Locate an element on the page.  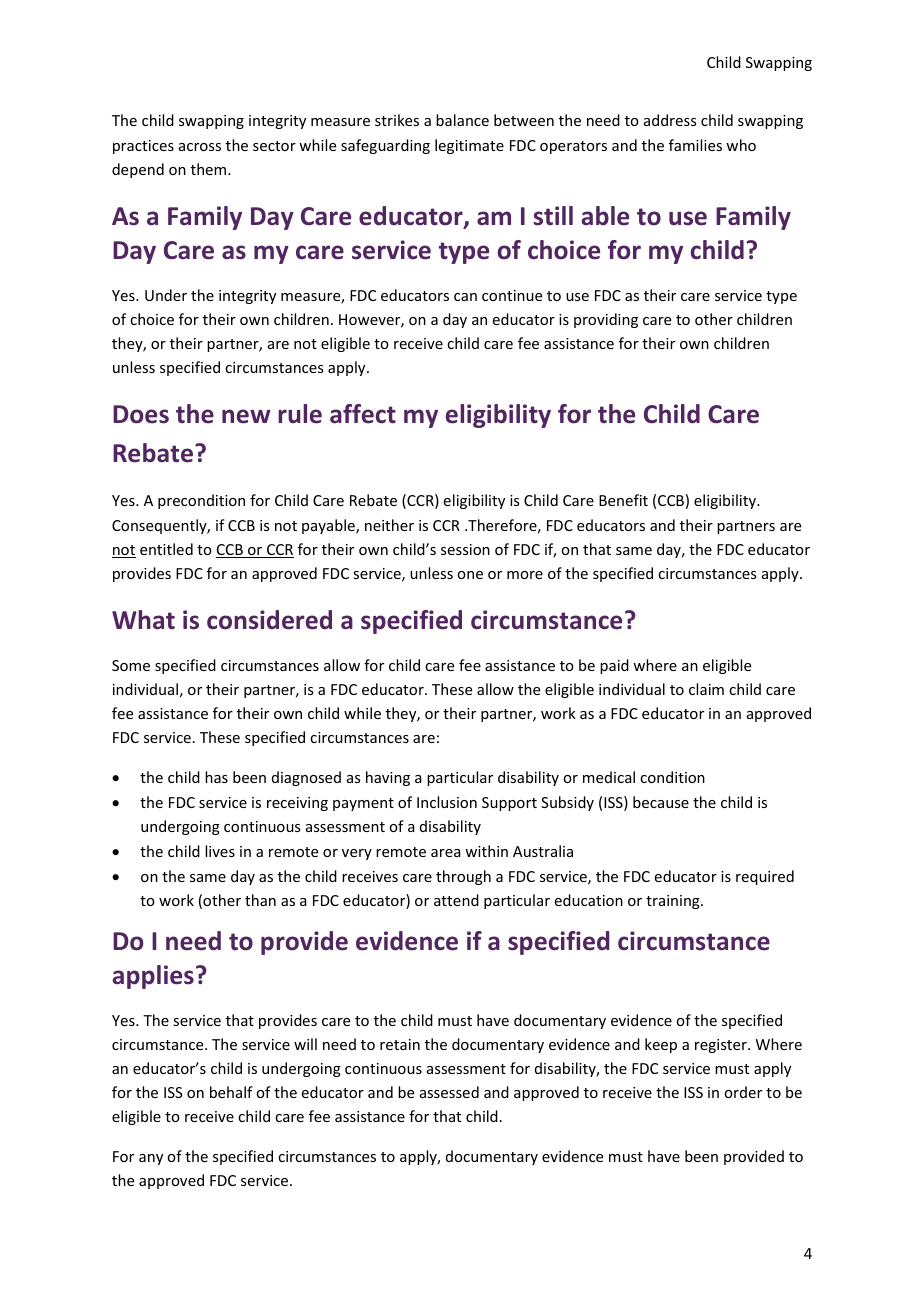
training is located at coordinates (674, 902).
